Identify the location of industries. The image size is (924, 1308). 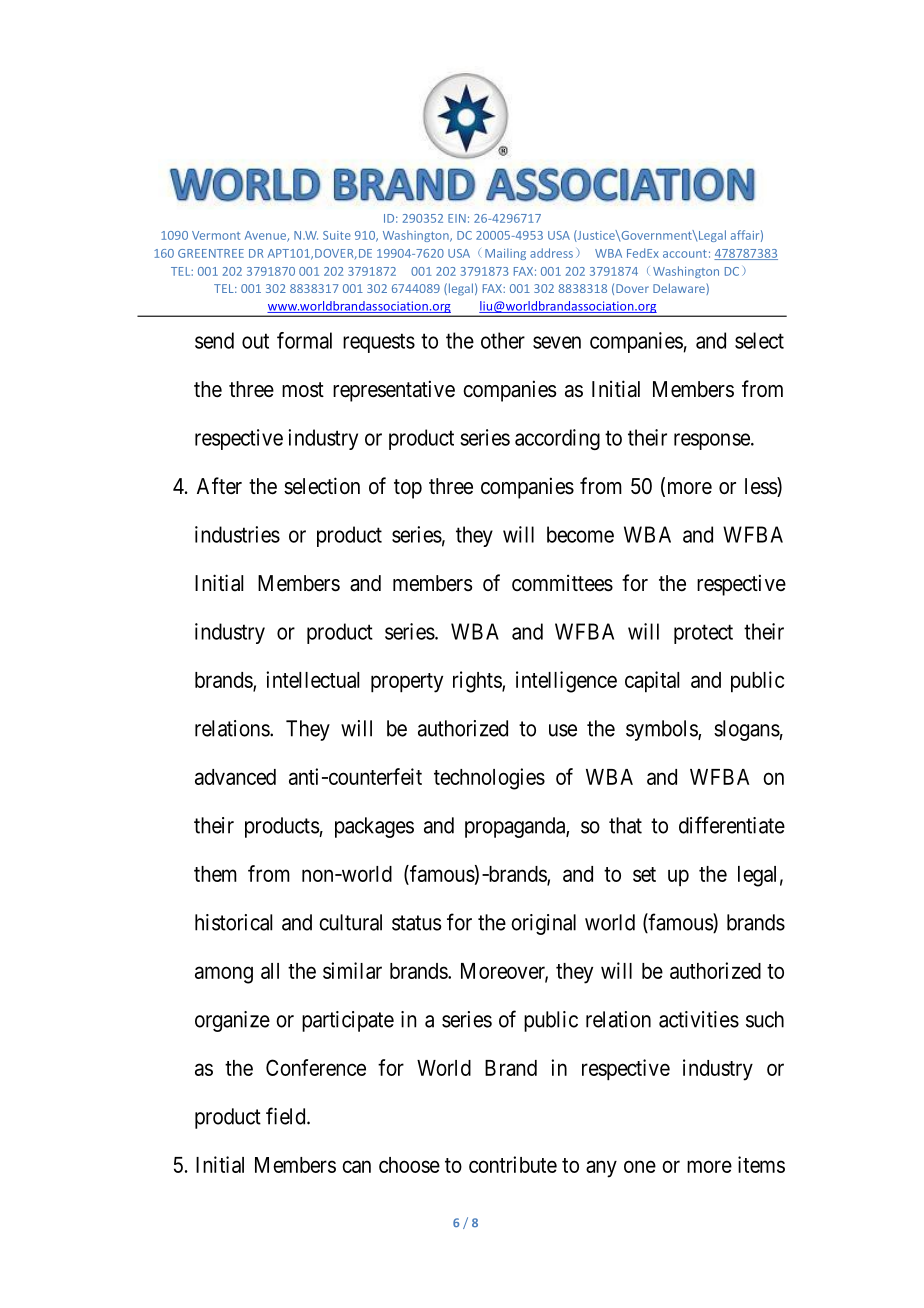
(237, 534).
